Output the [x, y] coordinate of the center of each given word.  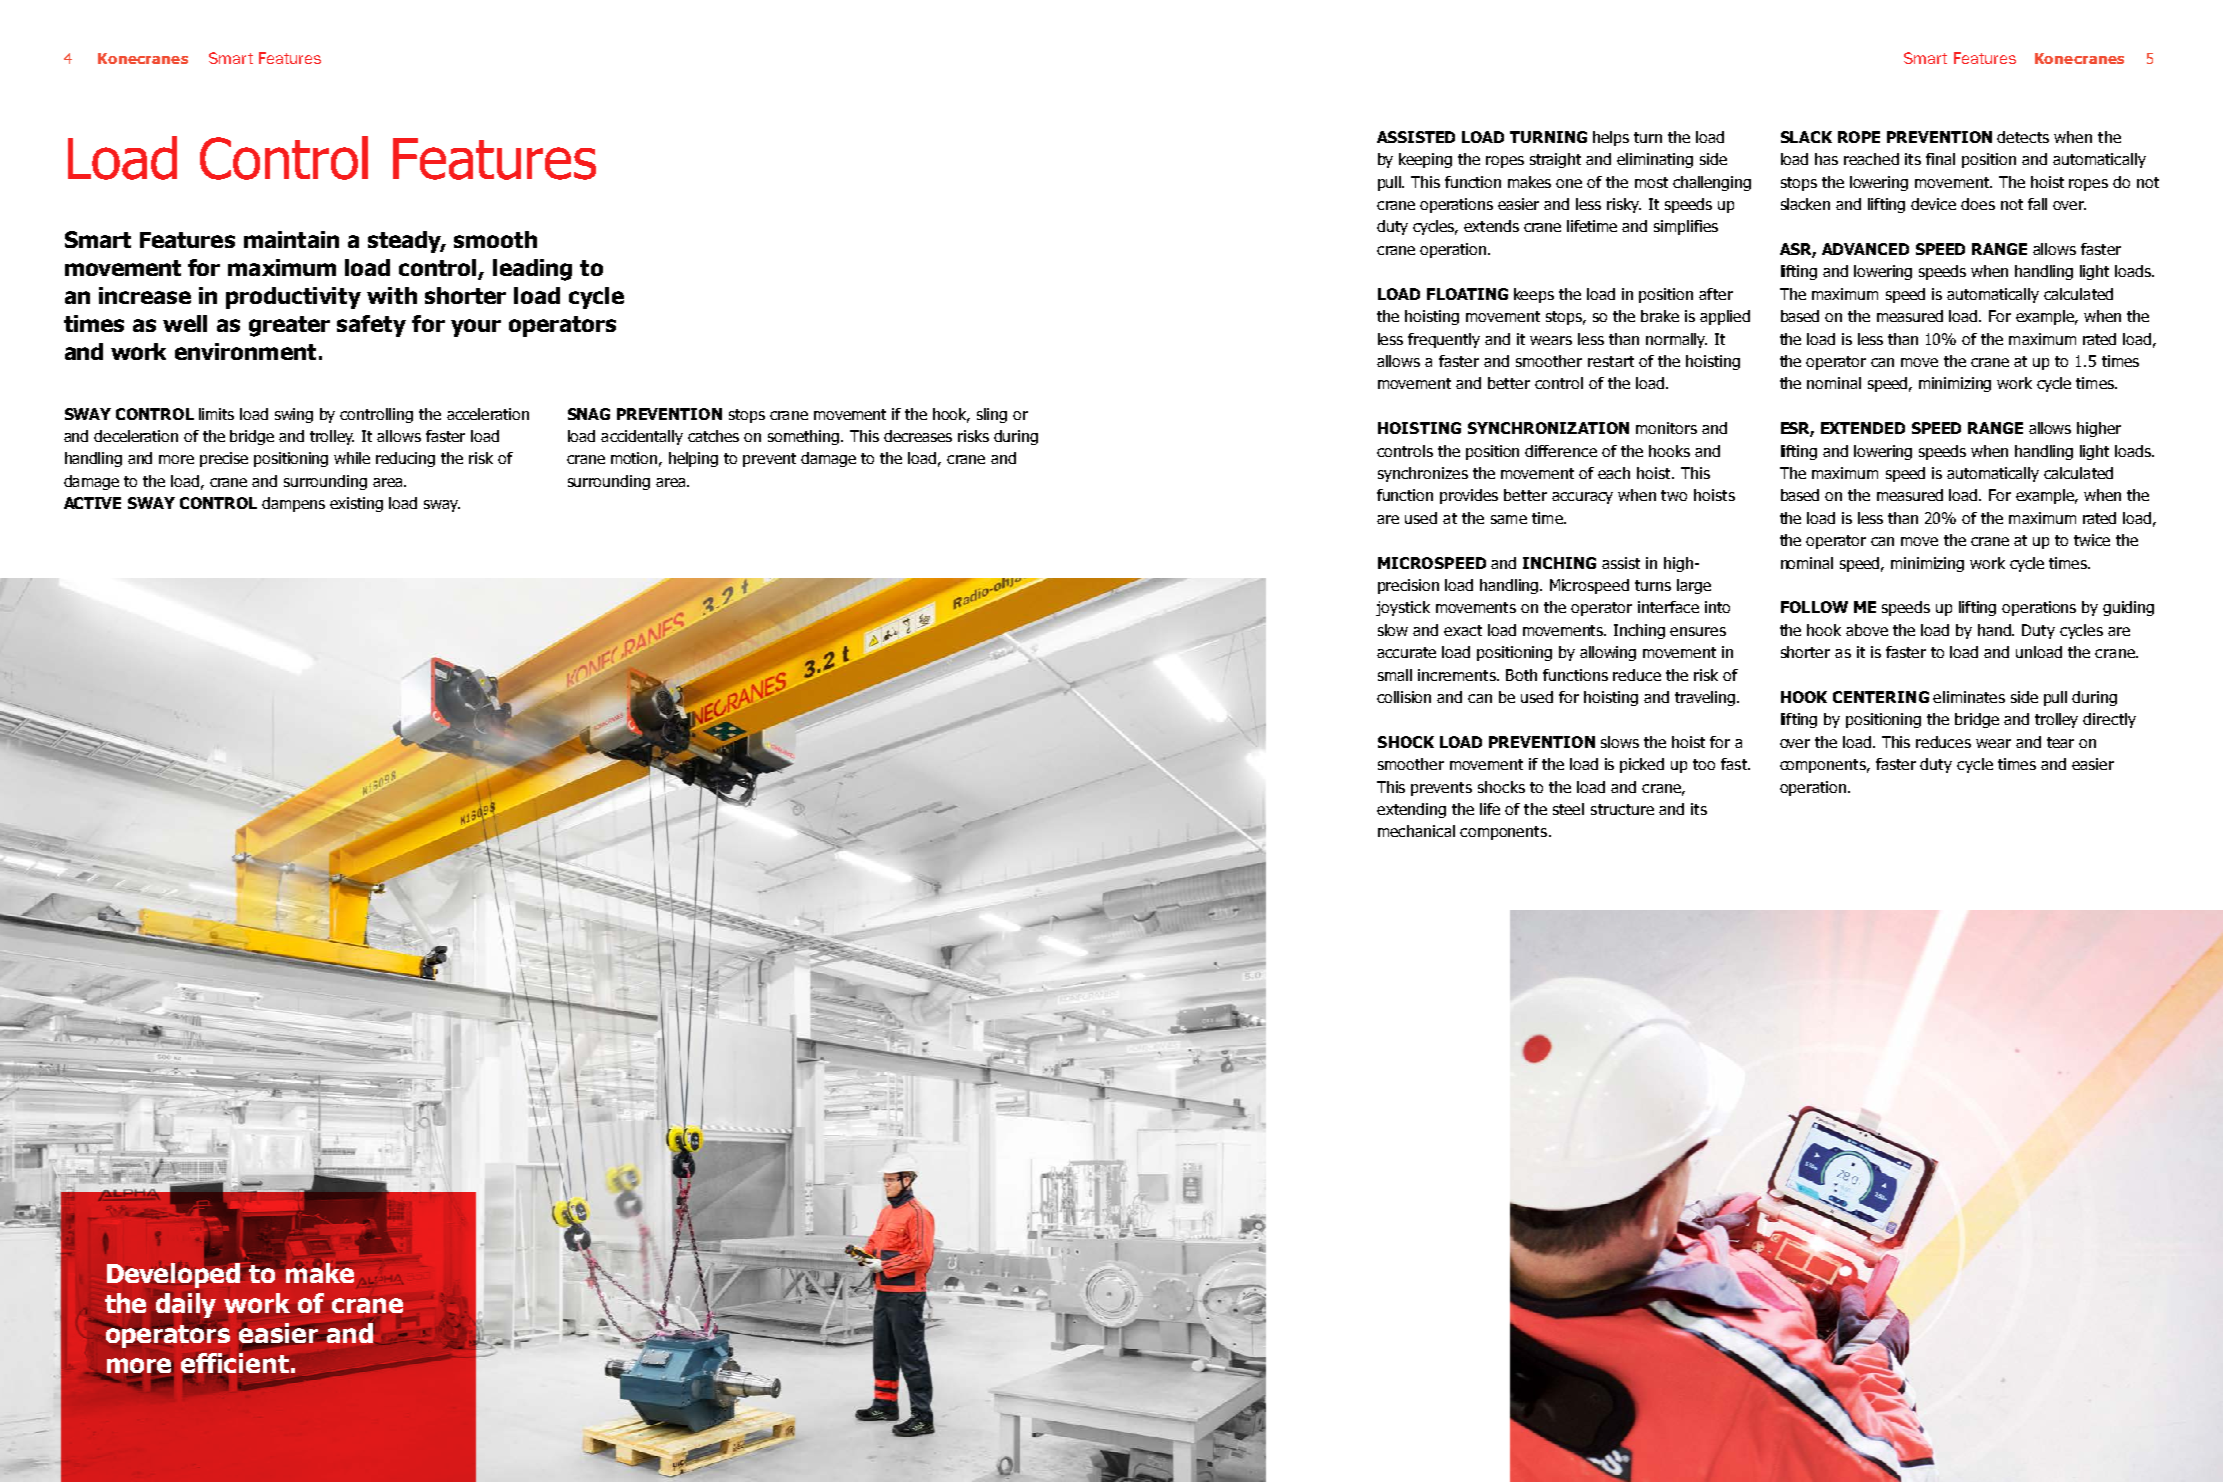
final [1940, 159]
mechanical [1416, 831]
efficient [235, 1364]
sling [992, 415]
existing [356, 504]
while [352, 458]
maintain [291, 239]
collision [1404, 697]
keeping [1425, 160]
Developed [175, 1274]
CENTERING [1881, 697]
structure [1622, 809]
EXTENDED [1863, 428]
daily [186, 1305]
